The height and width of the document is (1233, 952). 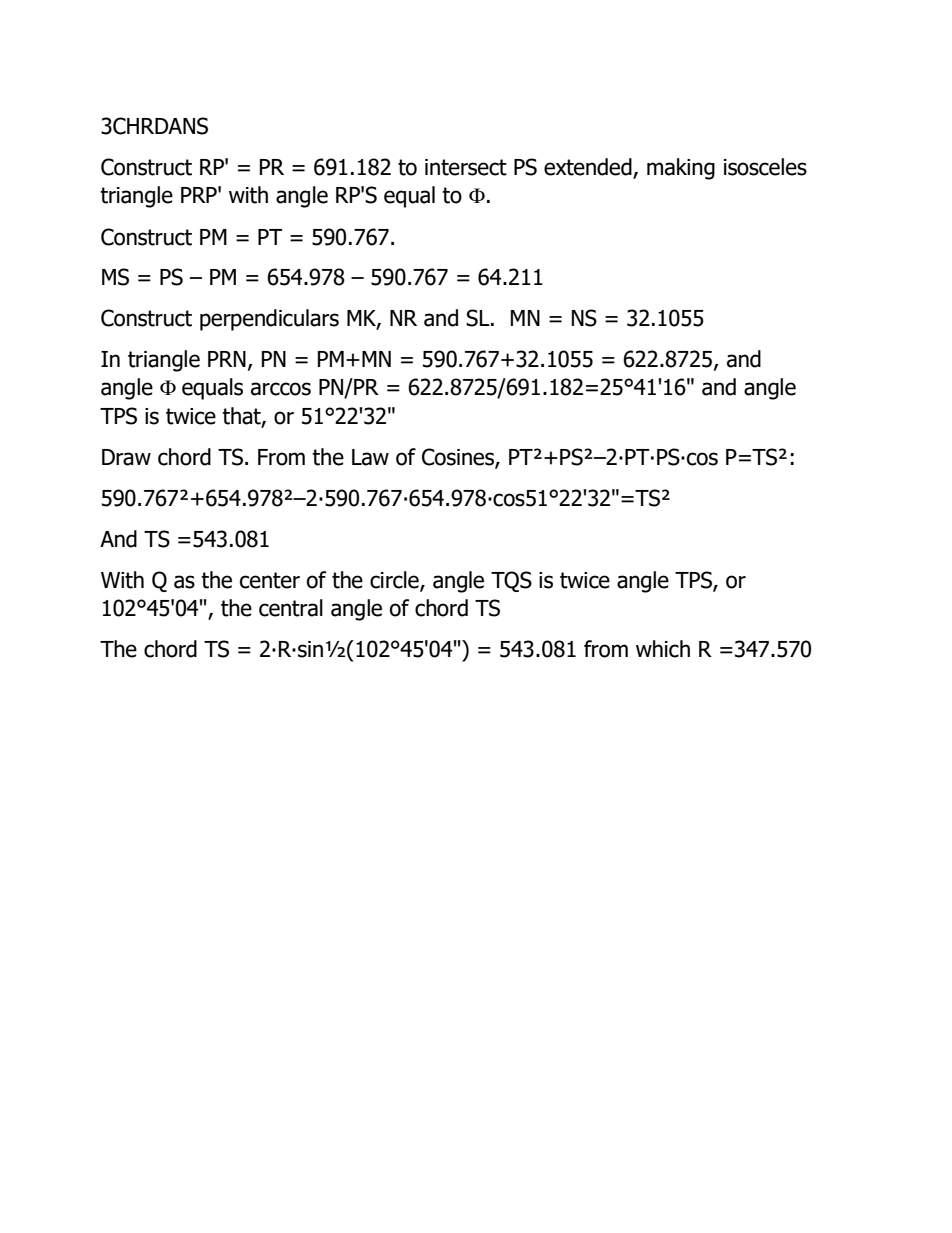 I want to click on extended, so click(x=589, y=168).
